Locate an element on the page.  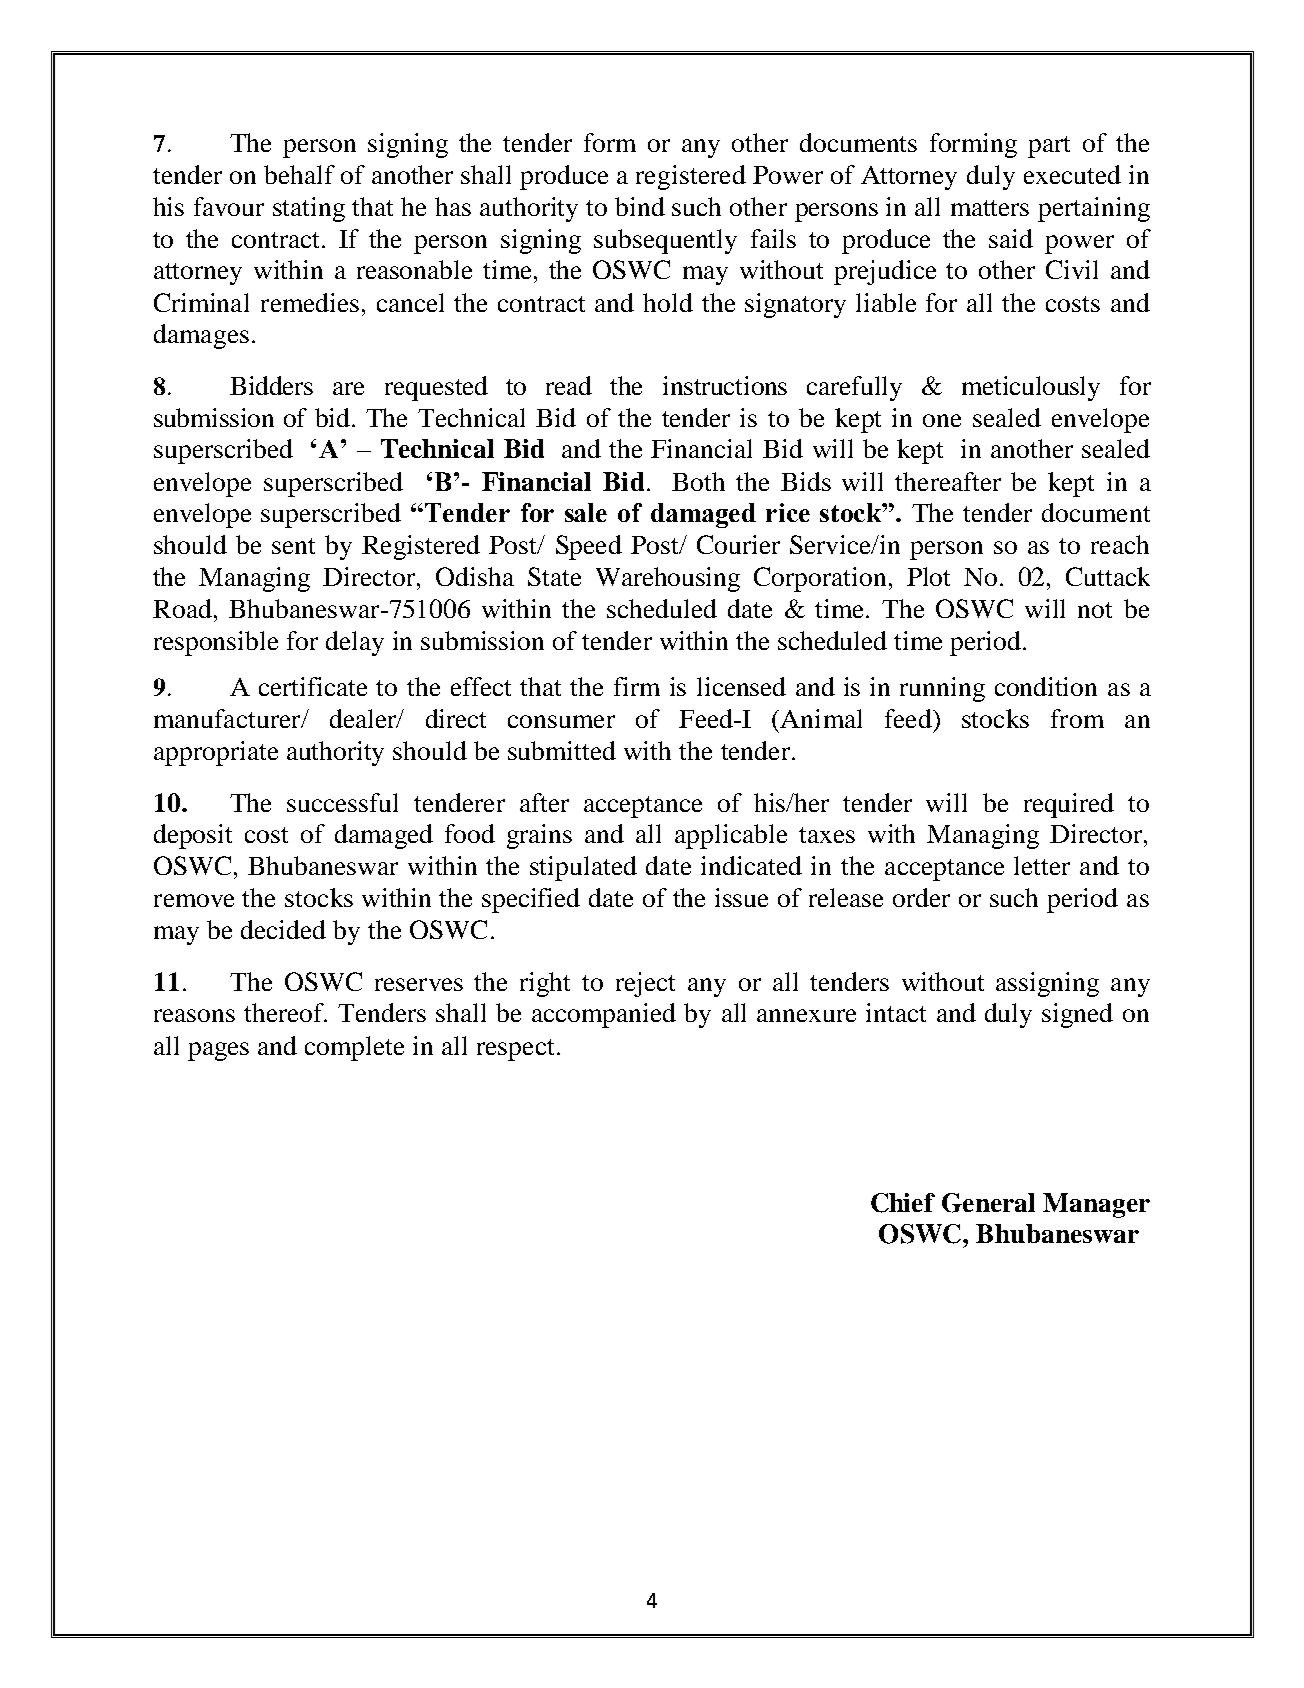
required is located at coordinates (1069, 805).
